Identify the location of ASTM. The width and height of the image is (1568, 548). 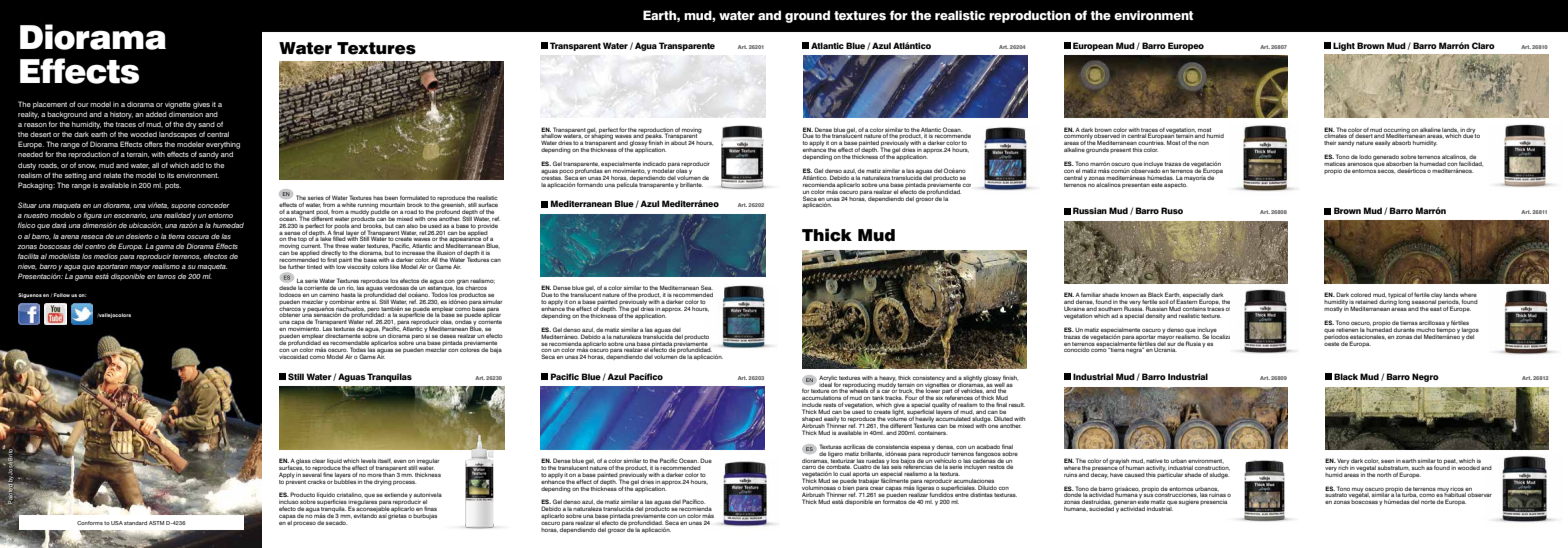
(156, 523).
